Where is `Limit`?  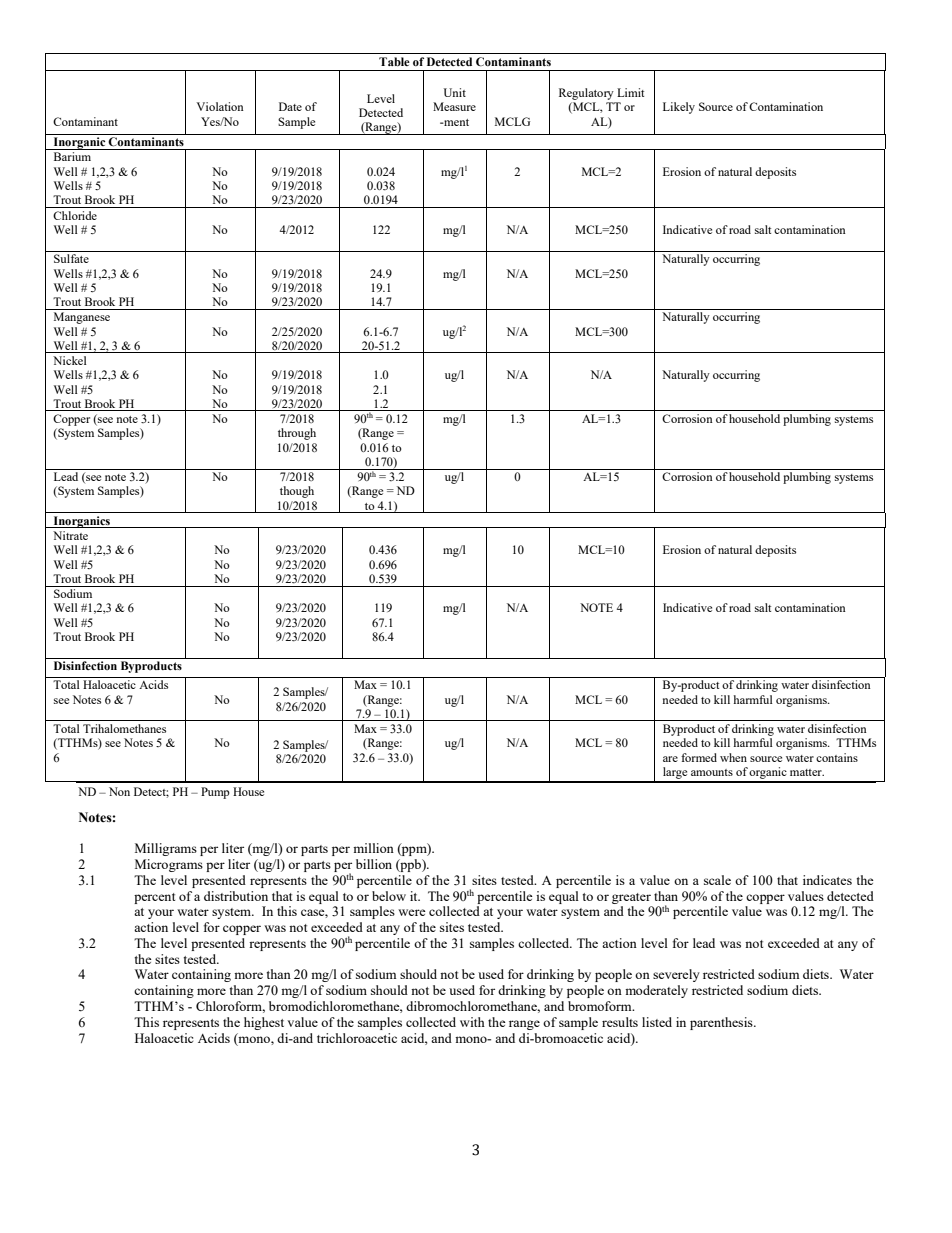 Limit is located at coordinates (630, 92).
